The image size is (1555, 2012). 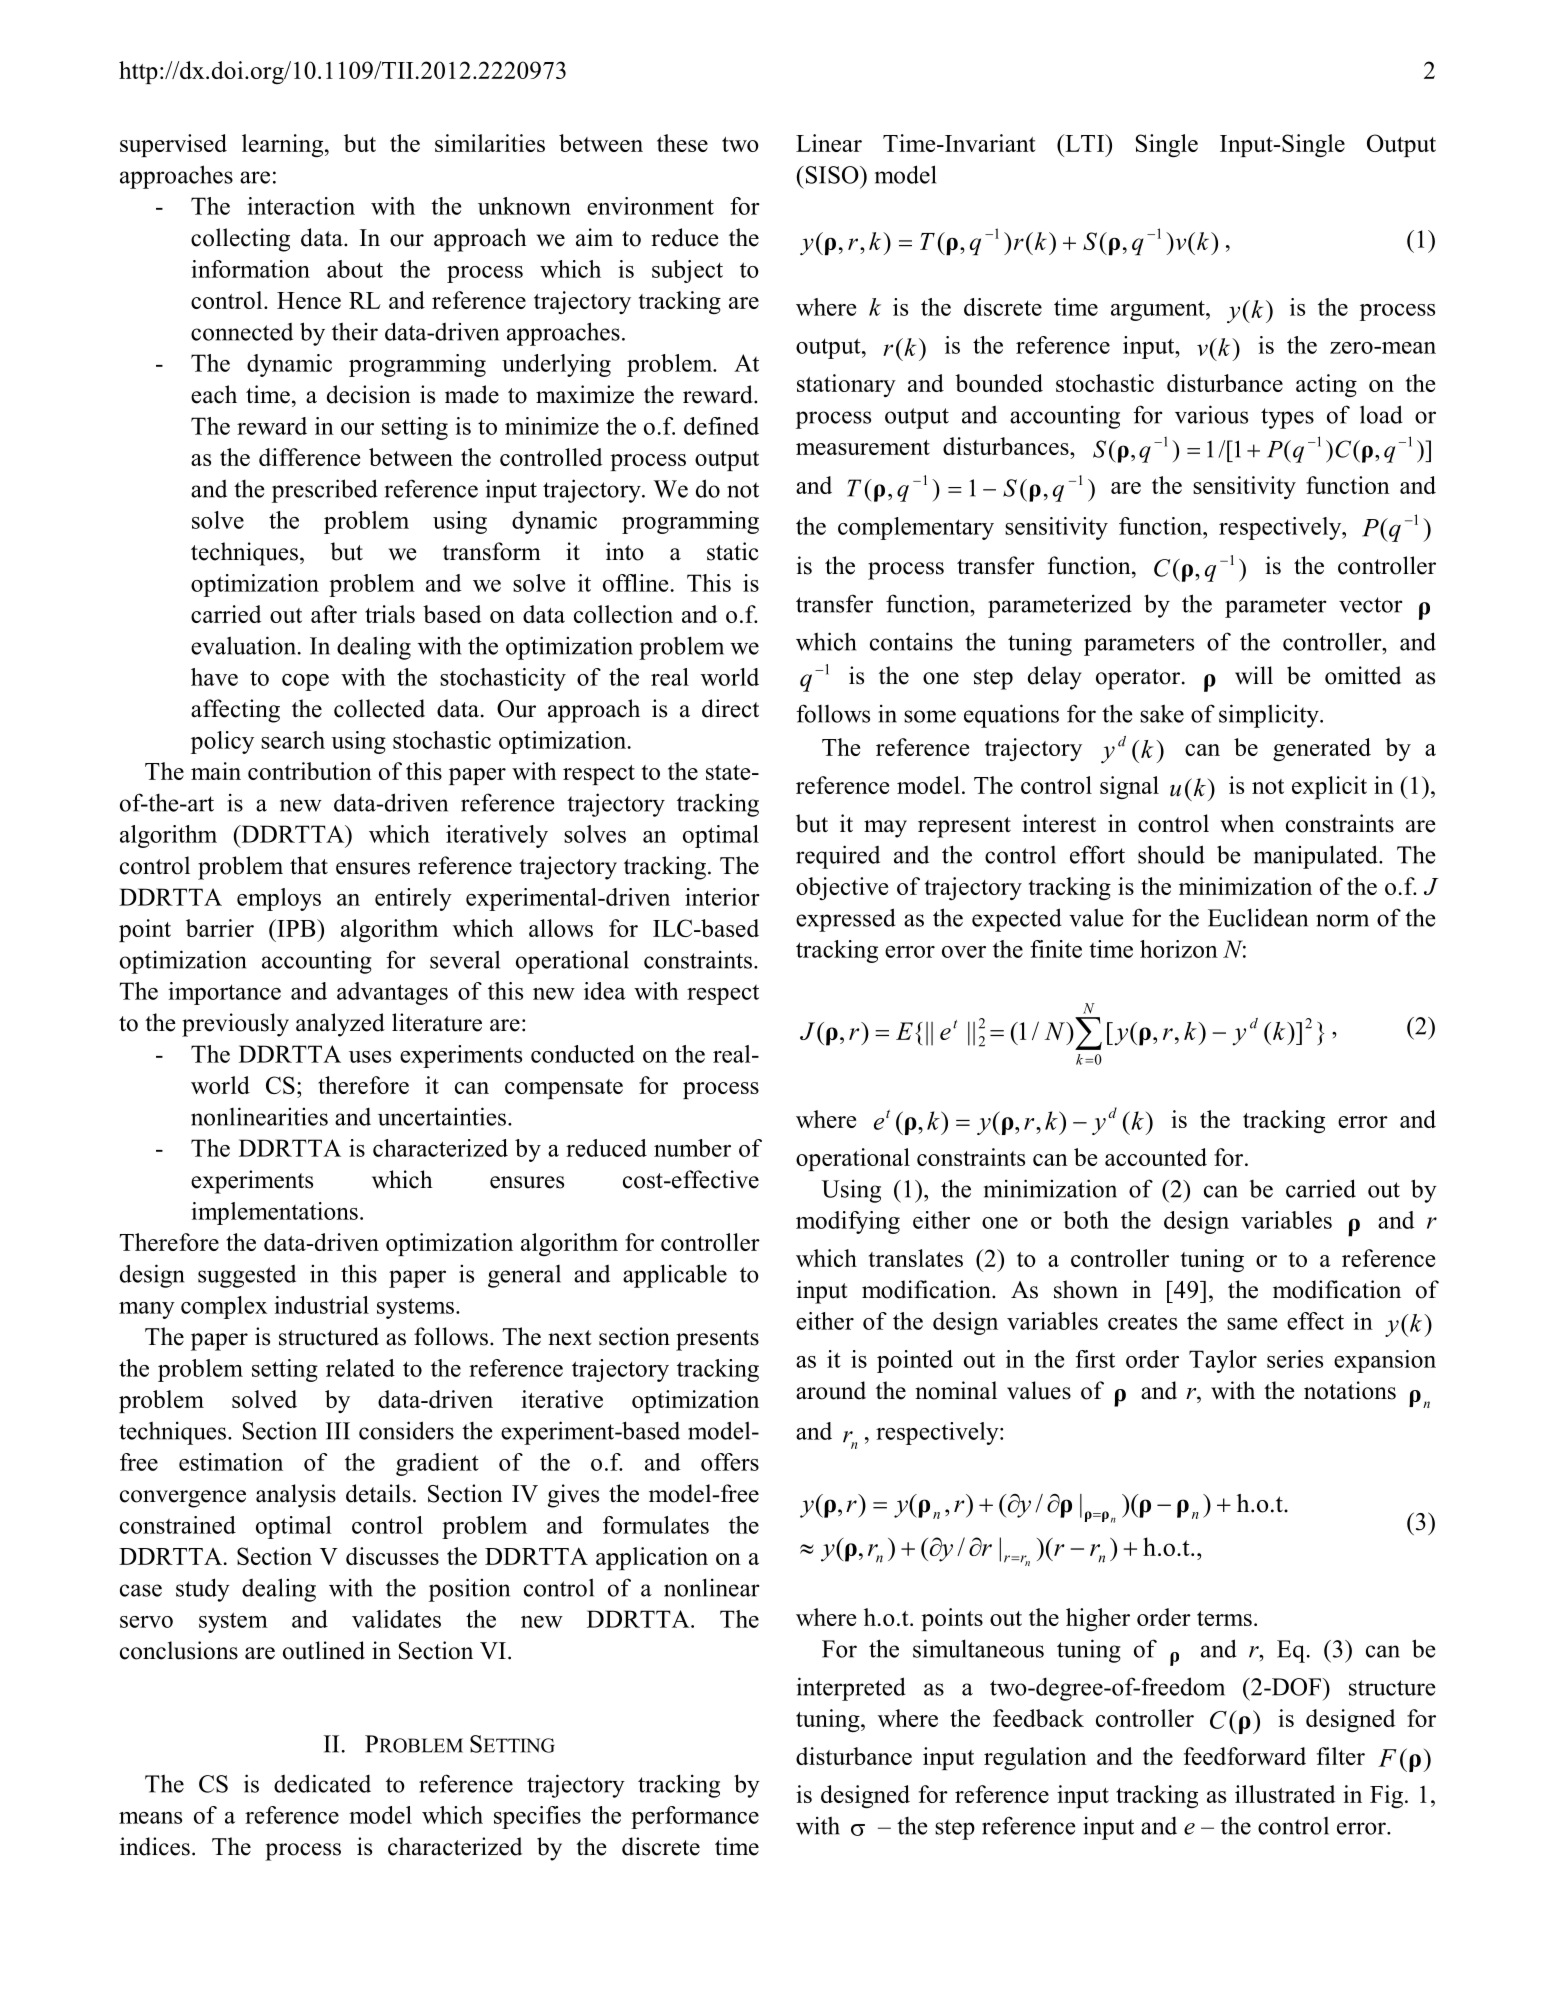 I want to click on that, so click(x=309, y=865).
